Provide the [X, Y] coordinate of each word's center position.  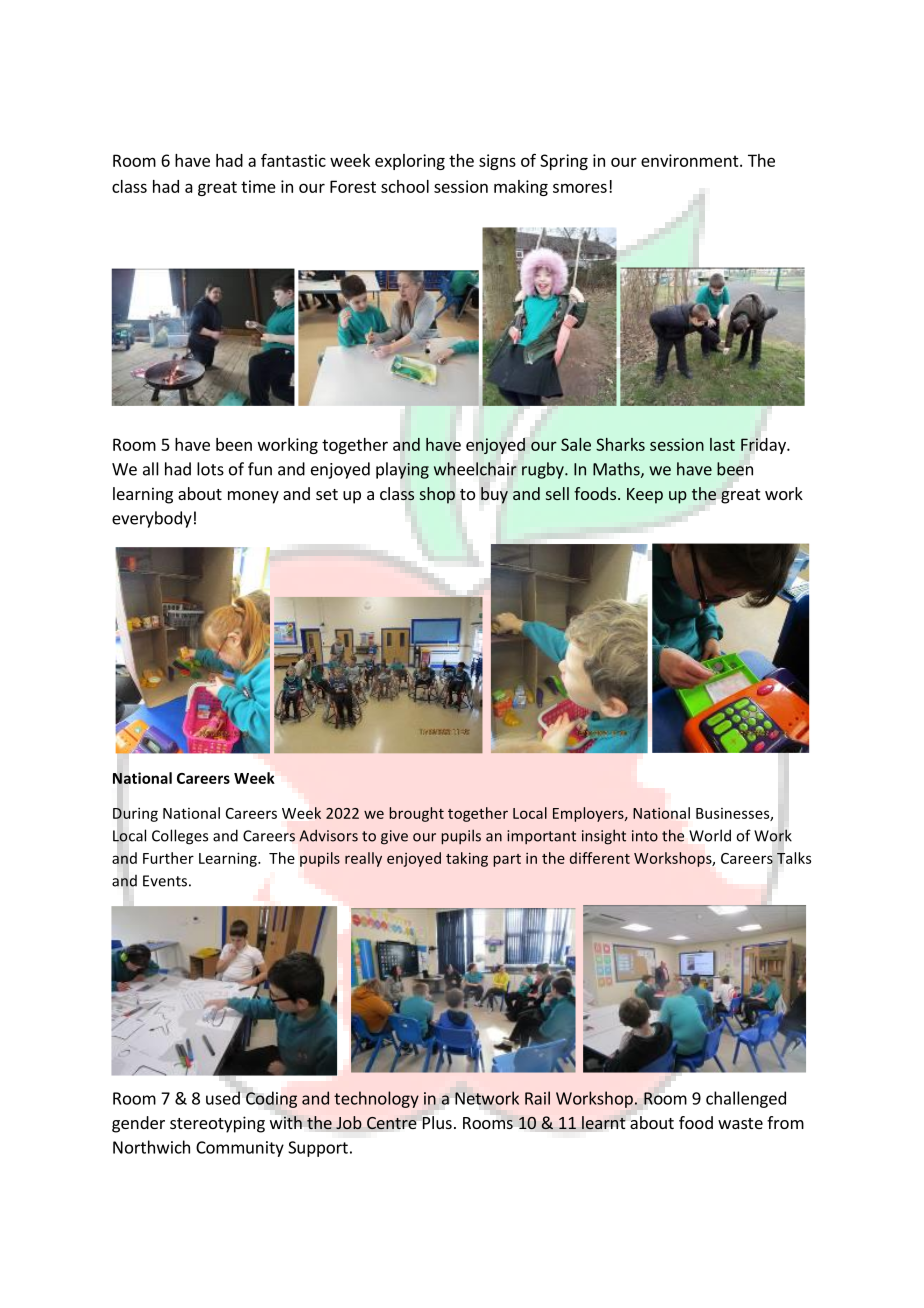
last [722, 444]
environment [691, 160]
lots [210, 469]
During [135, 814]
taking [467, 859]
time [258, 186]
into [645, 836]
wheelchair [475, 469]
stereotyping [217, 1124]
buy [494, 495]
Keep [645, 496]
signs [497, 162]
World [710, 835]
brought [416, 814]
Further [168, 858]
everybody [152, 519]
